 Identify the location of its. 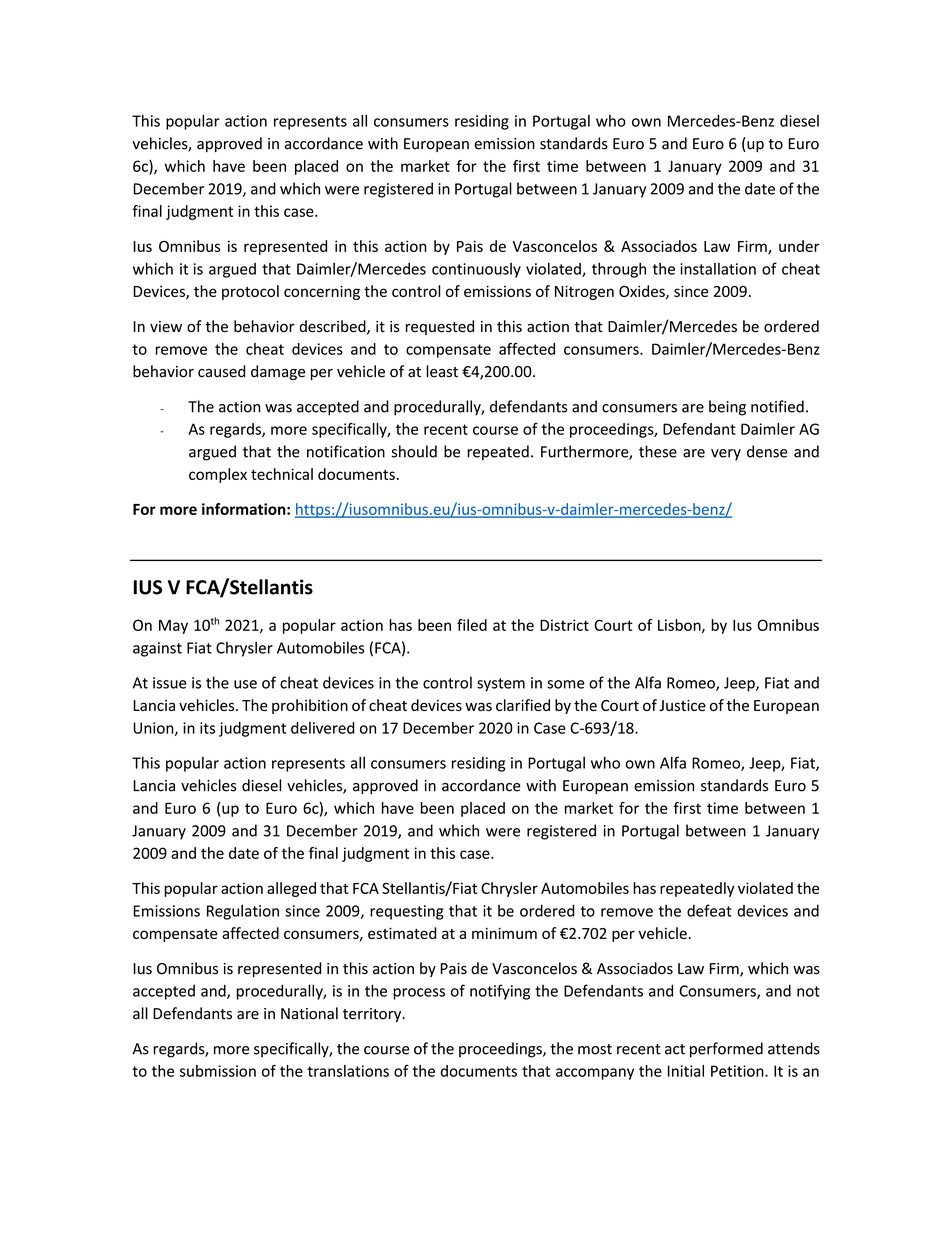
(207, 728).
